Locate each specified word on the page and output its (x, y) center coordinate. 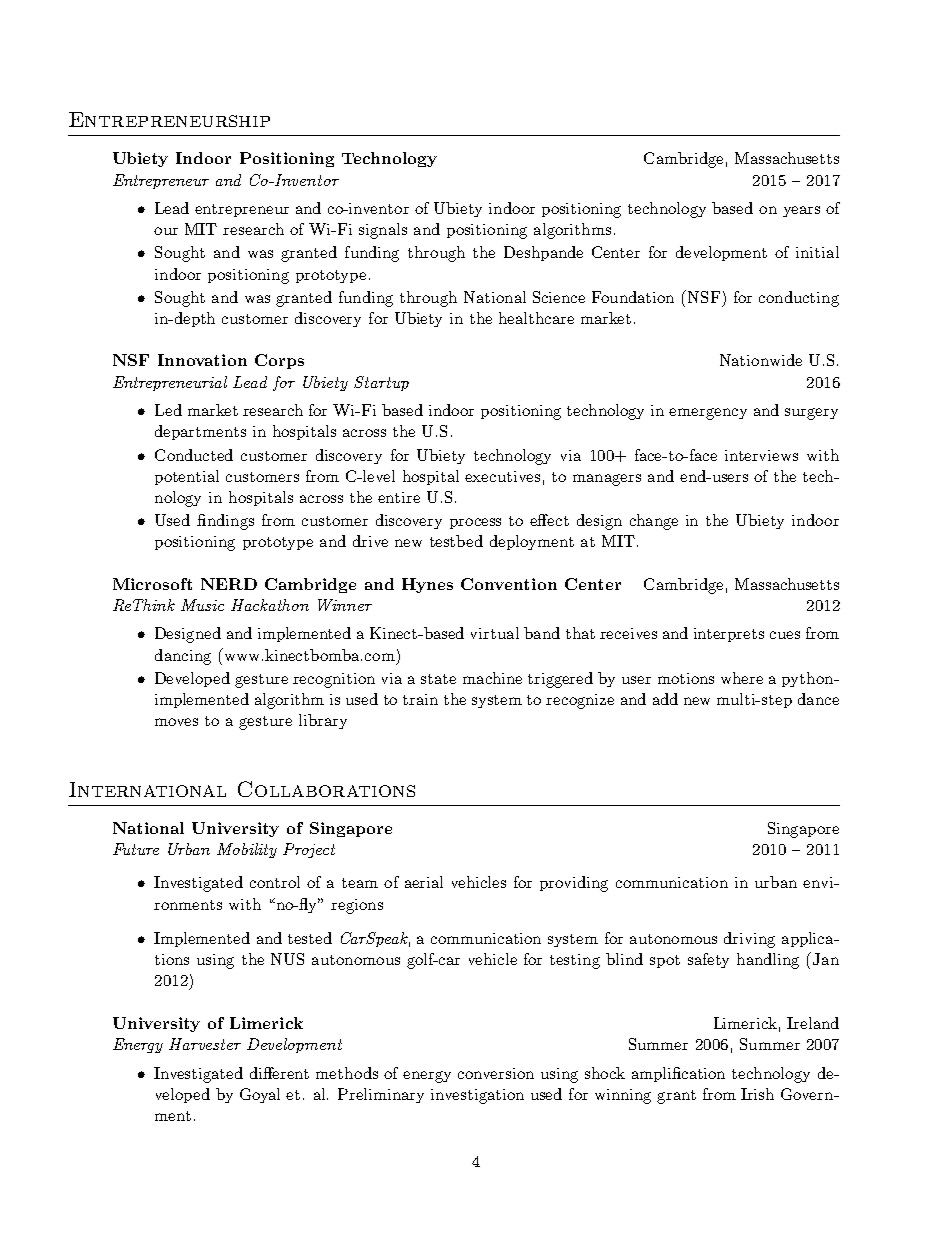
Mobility (247, 850)
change (654, 522)
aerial (424, 882)
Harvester (205, 1044)
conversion (496, 1073)
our (166, 231)
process (475, 523)
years (801, 211)
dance (818, 699)
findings (225, 522)
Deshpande (543, 253)
